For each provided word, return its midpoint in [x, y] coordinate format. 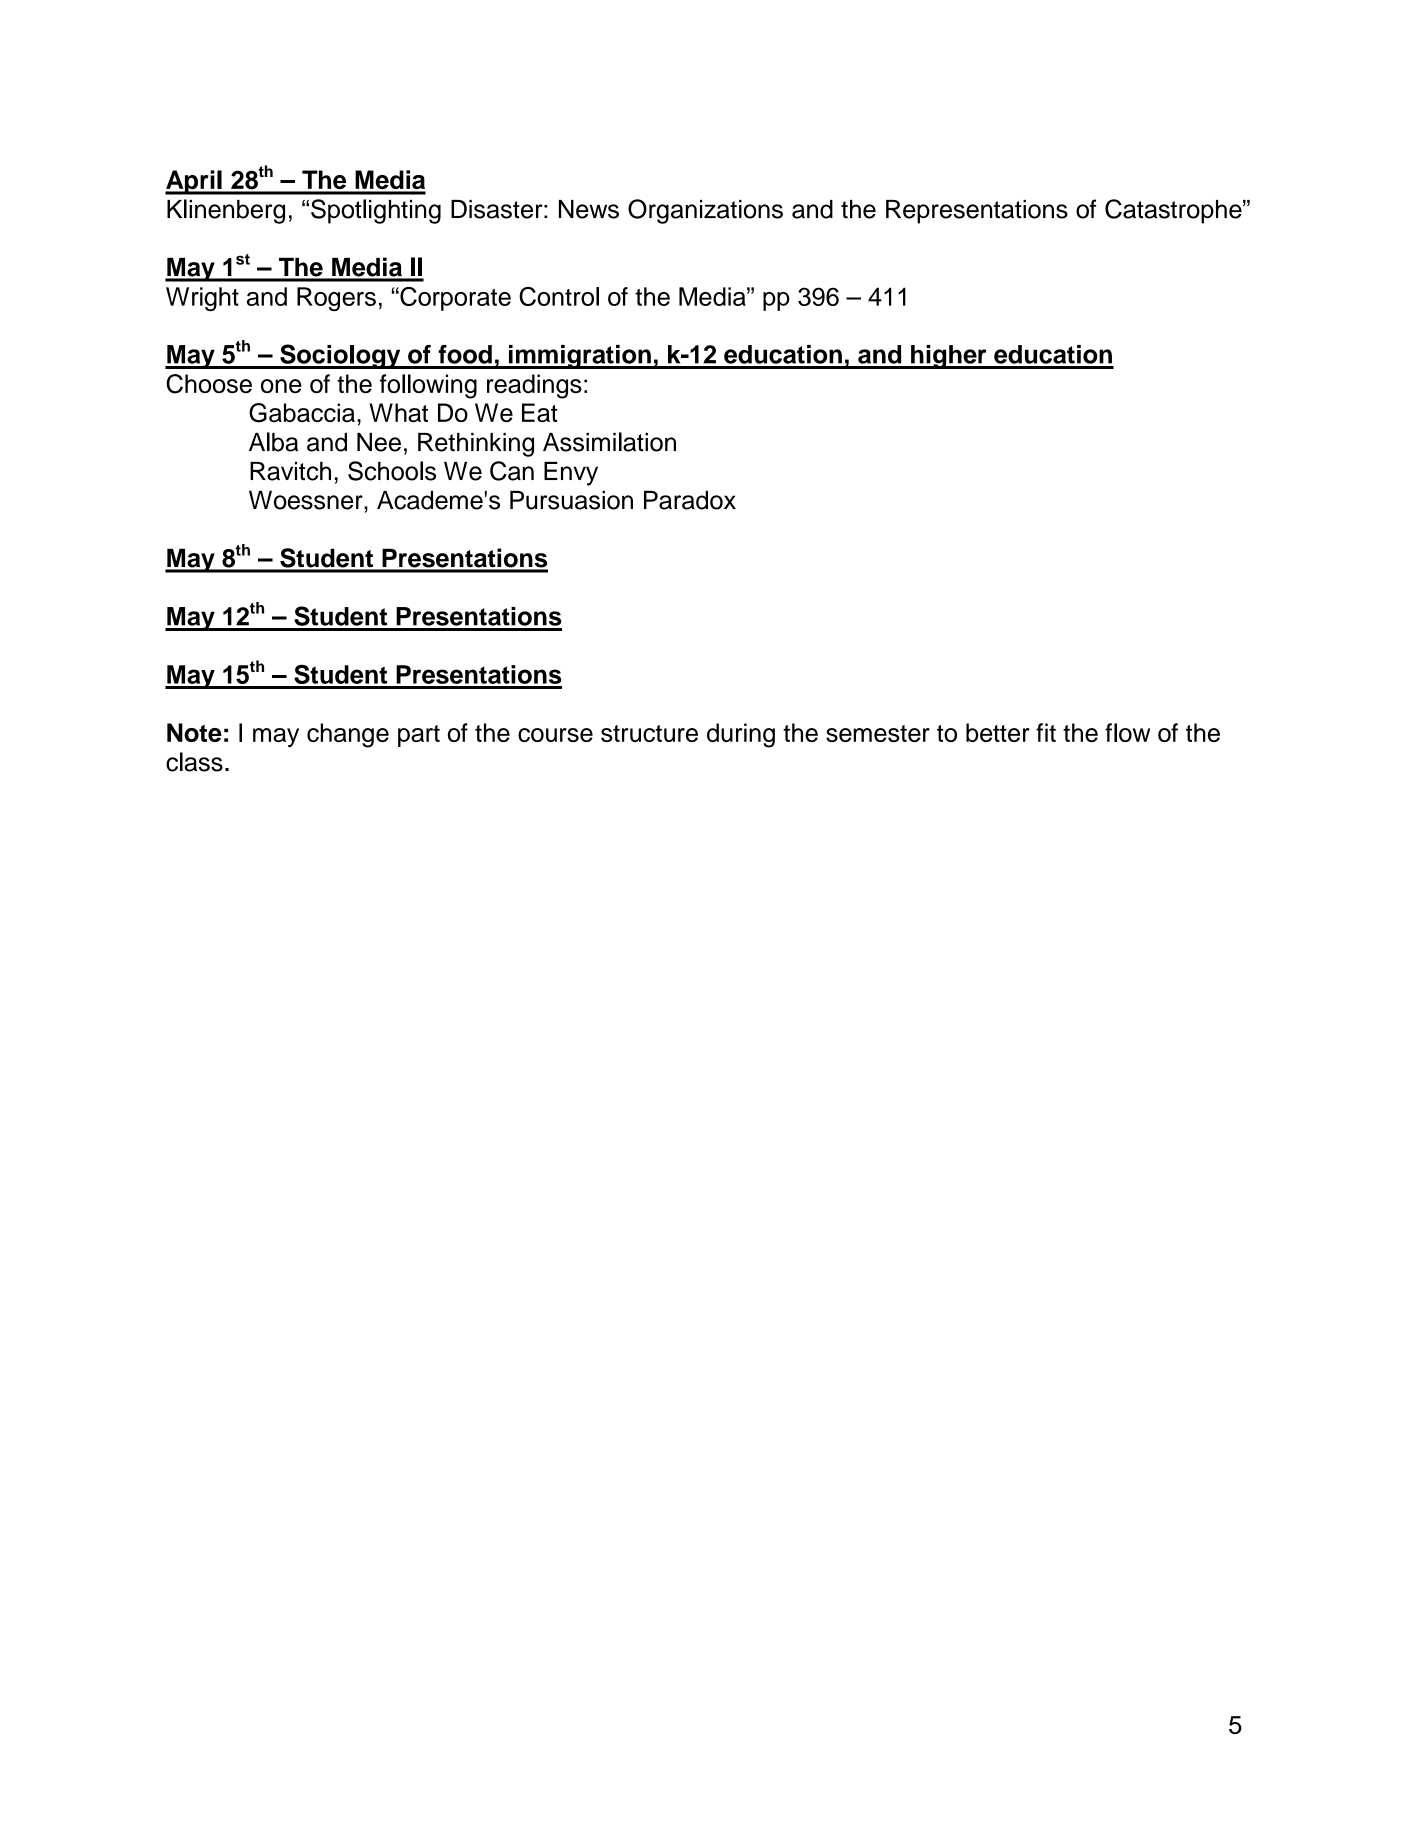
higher [949, 357]
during [741, 735]
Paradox [690, 500]
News [589, 209]
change [348, 735]
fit [1046, 732]
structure [649, 733]
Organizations [705, 211]
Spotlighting [376, 211]
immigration [579, 357]
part [419, 736]
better [998, 732]
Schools [392, 471]
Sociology [340, 356]
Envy [571, 474]
